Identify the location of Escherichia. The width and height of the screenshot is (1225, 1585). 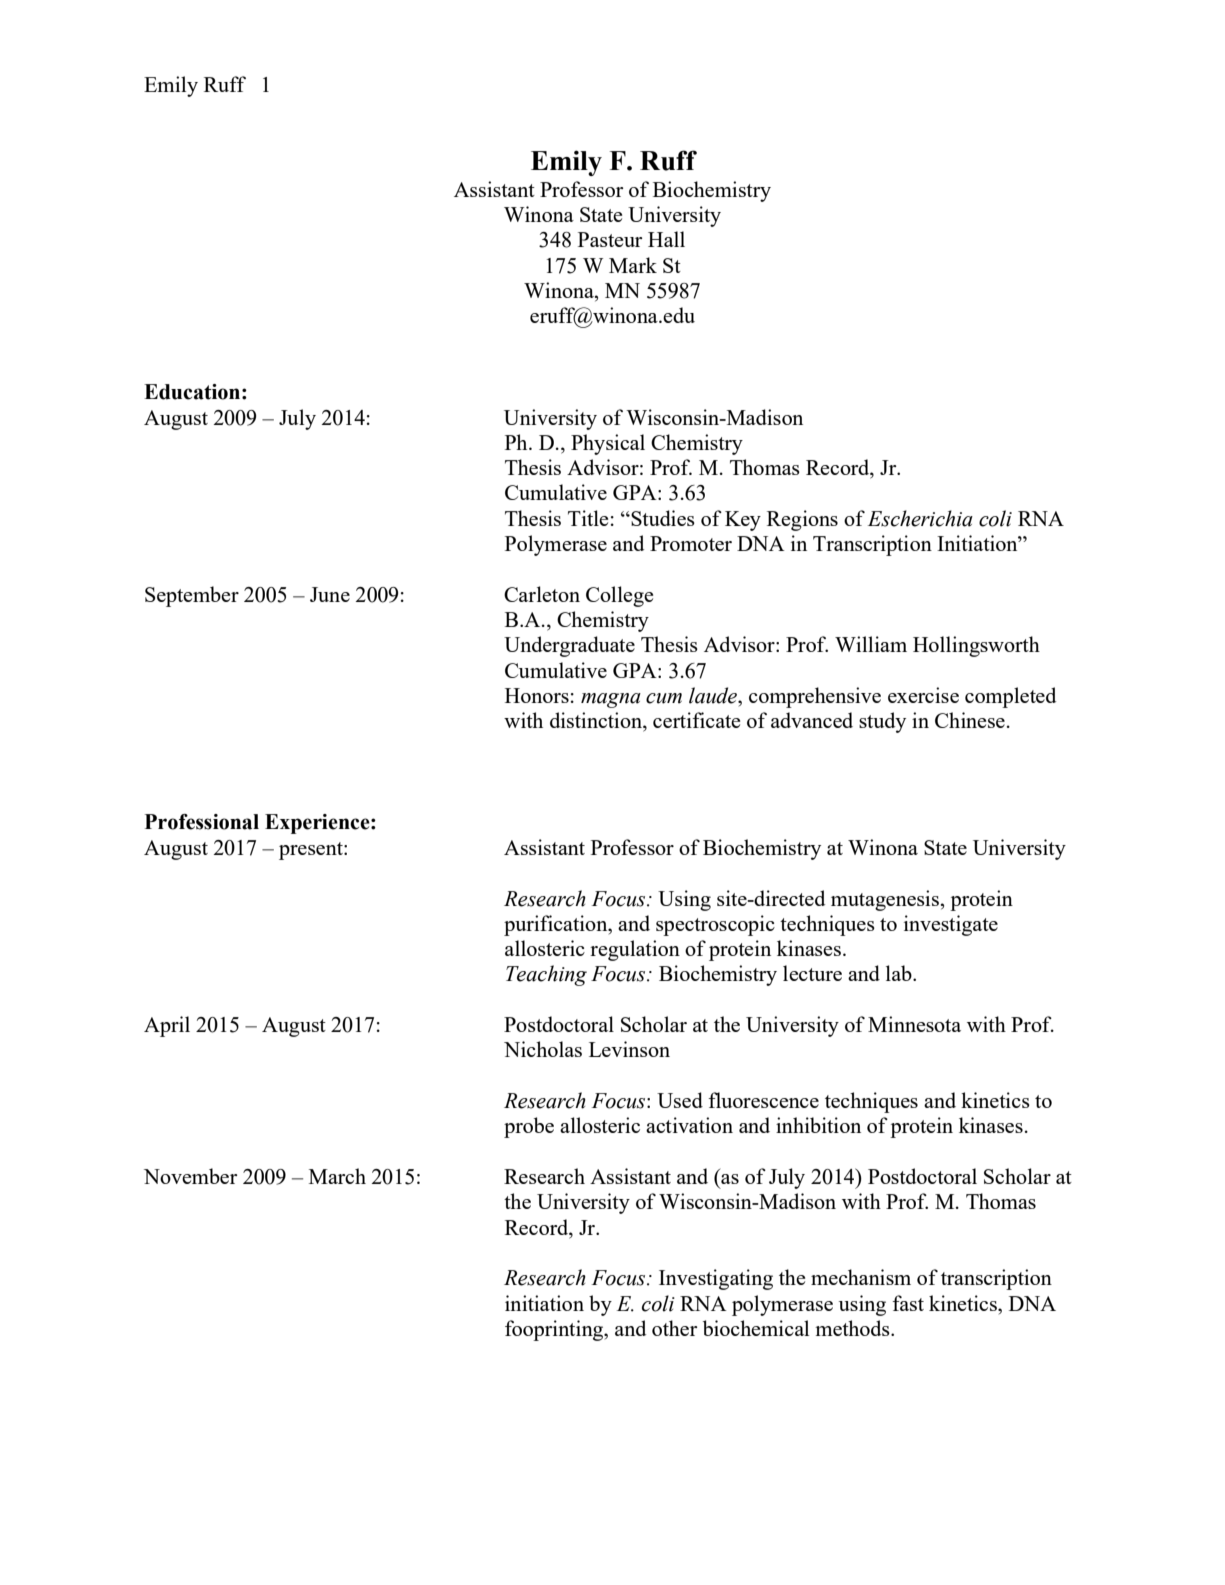
(920, 518).
